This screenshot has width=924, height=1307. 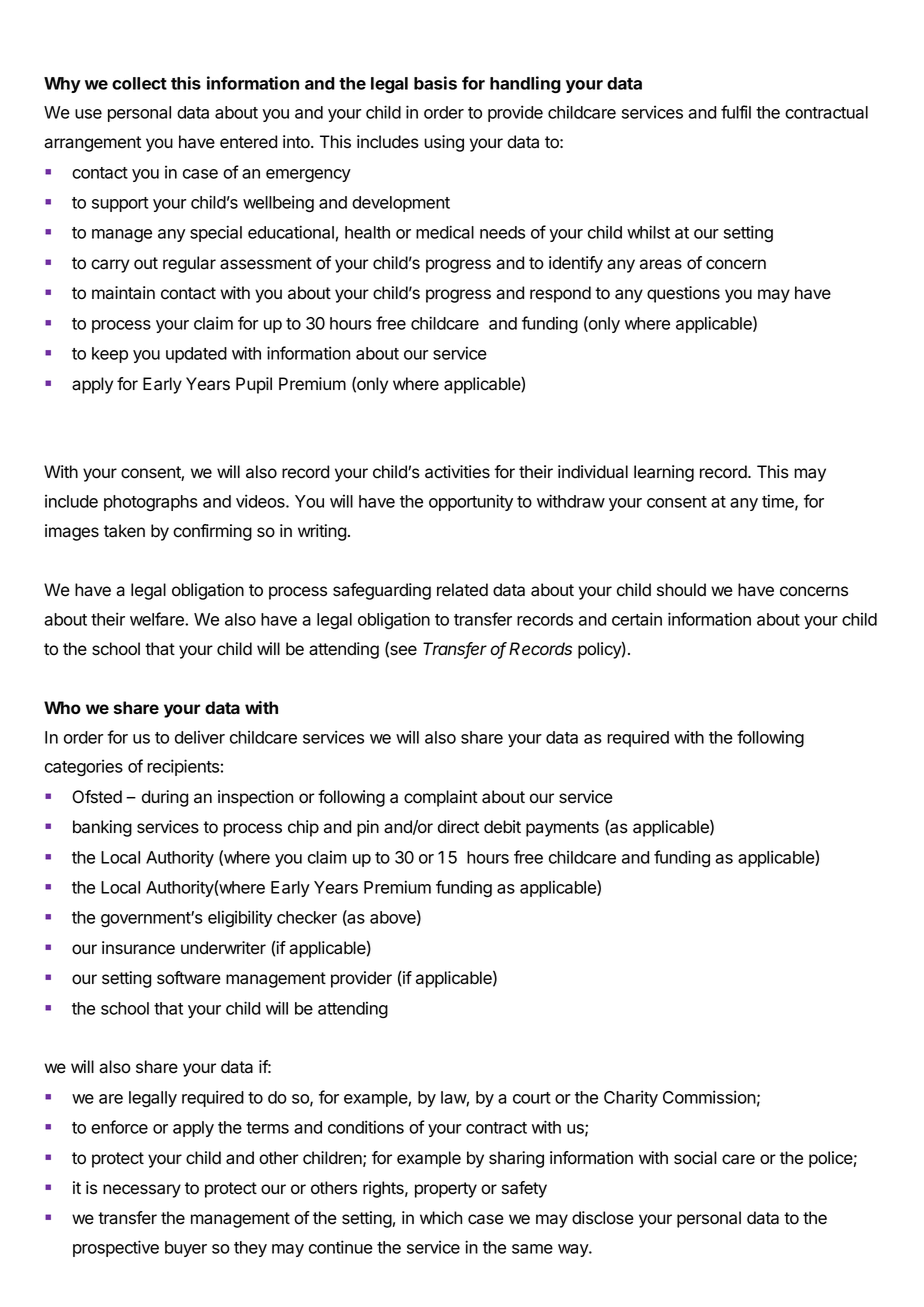 What do you see at coordinates (151, 503) in the screenshot?
I see `photographs` at bounding box center [151, 503].
